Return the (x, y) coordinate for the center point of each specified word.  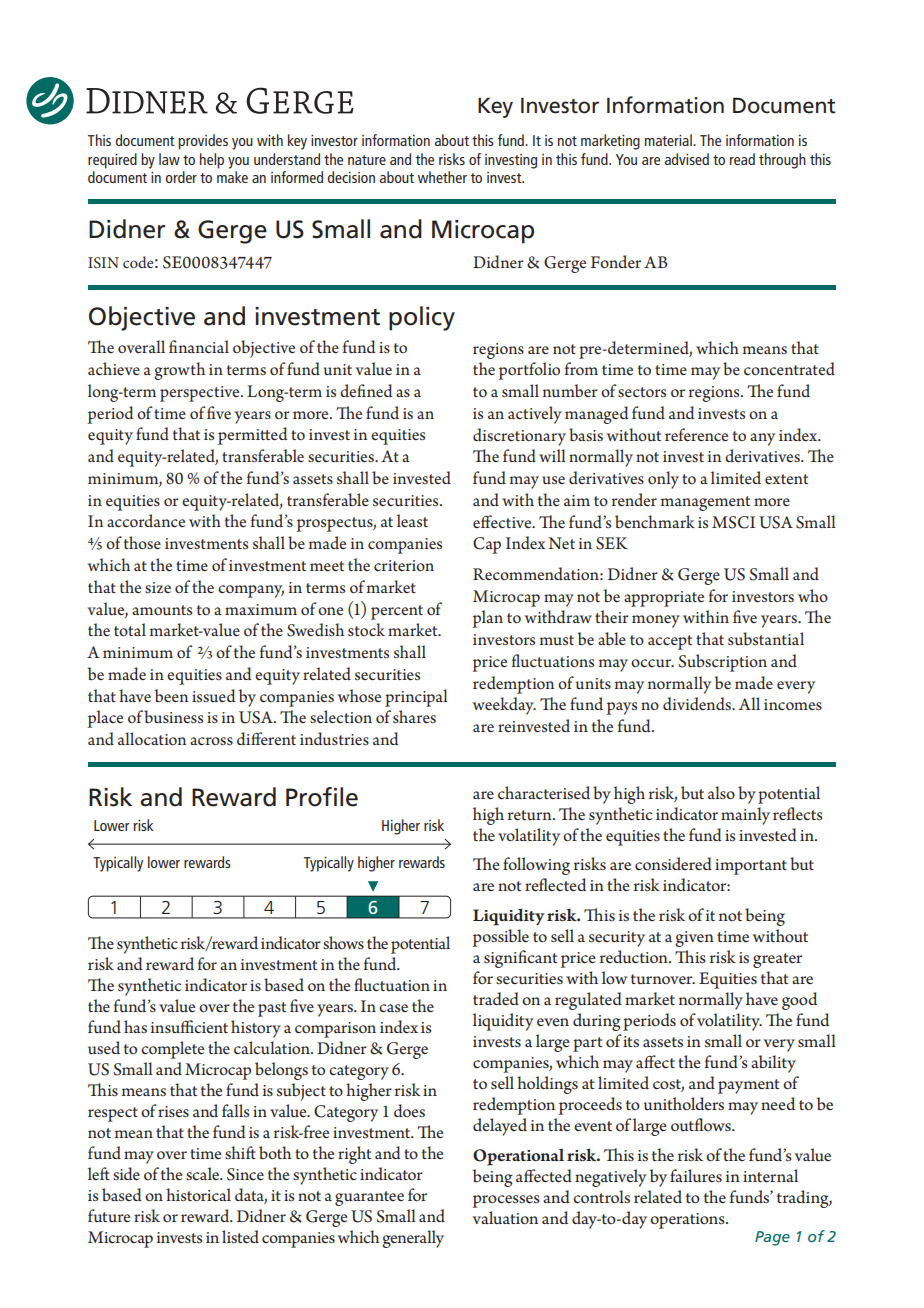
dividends (698, 703)
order (181, 177)
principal (416, 698)
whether (442, 177)
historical (198, 1194)
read (742, 159)
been (171, 696)
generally (413, 1239)
